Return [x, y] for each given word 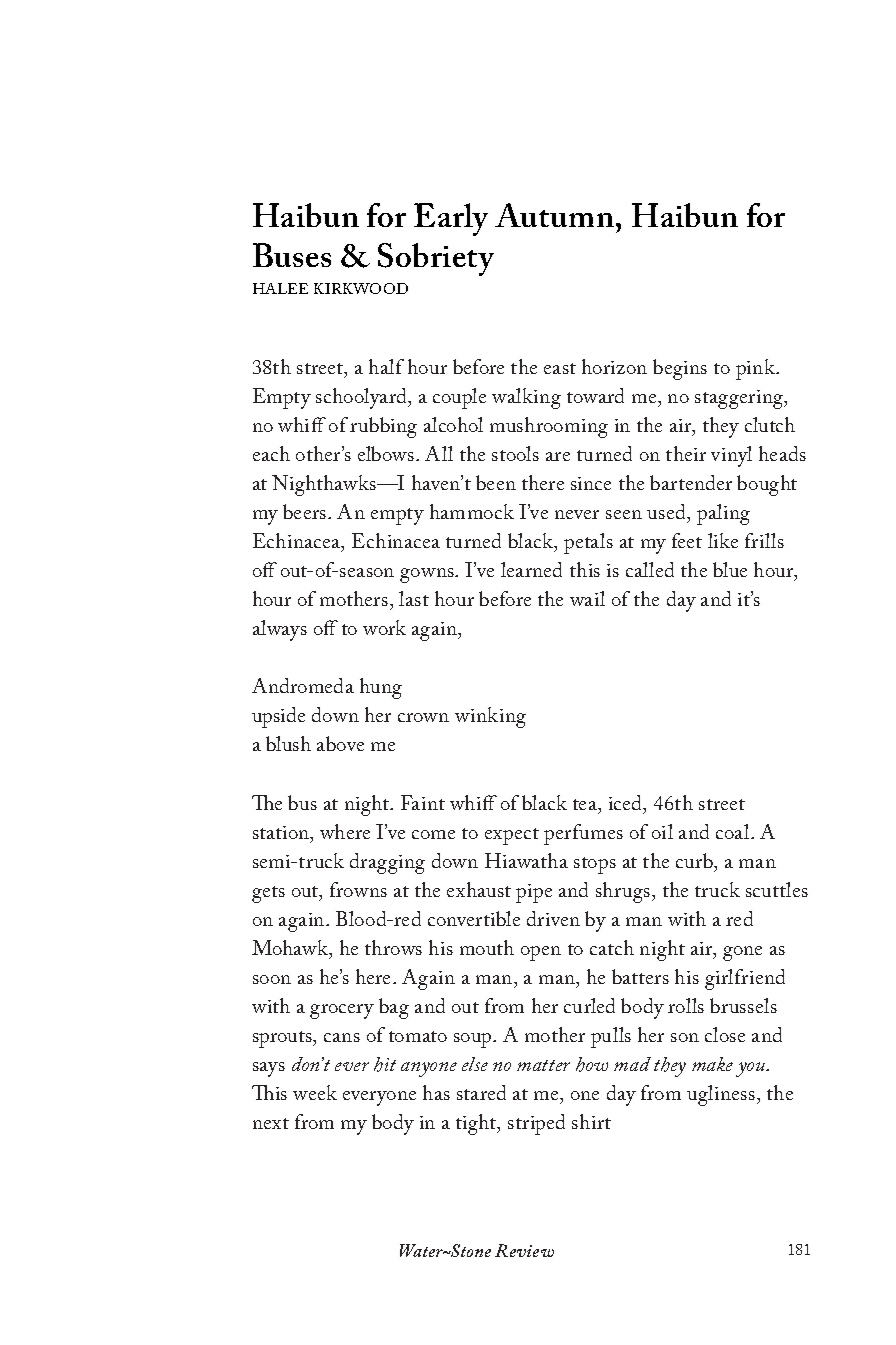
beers [306, 511]
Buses [292, 255]
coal [734, 831]
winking [490, 717]
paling [723, 514]
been [496, 482]
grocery [342, 1011]
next [271, 1123]
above [340, 743]
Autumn [554, 215]
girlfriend [745, 979]
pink [757, 369]
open [541, 953]
